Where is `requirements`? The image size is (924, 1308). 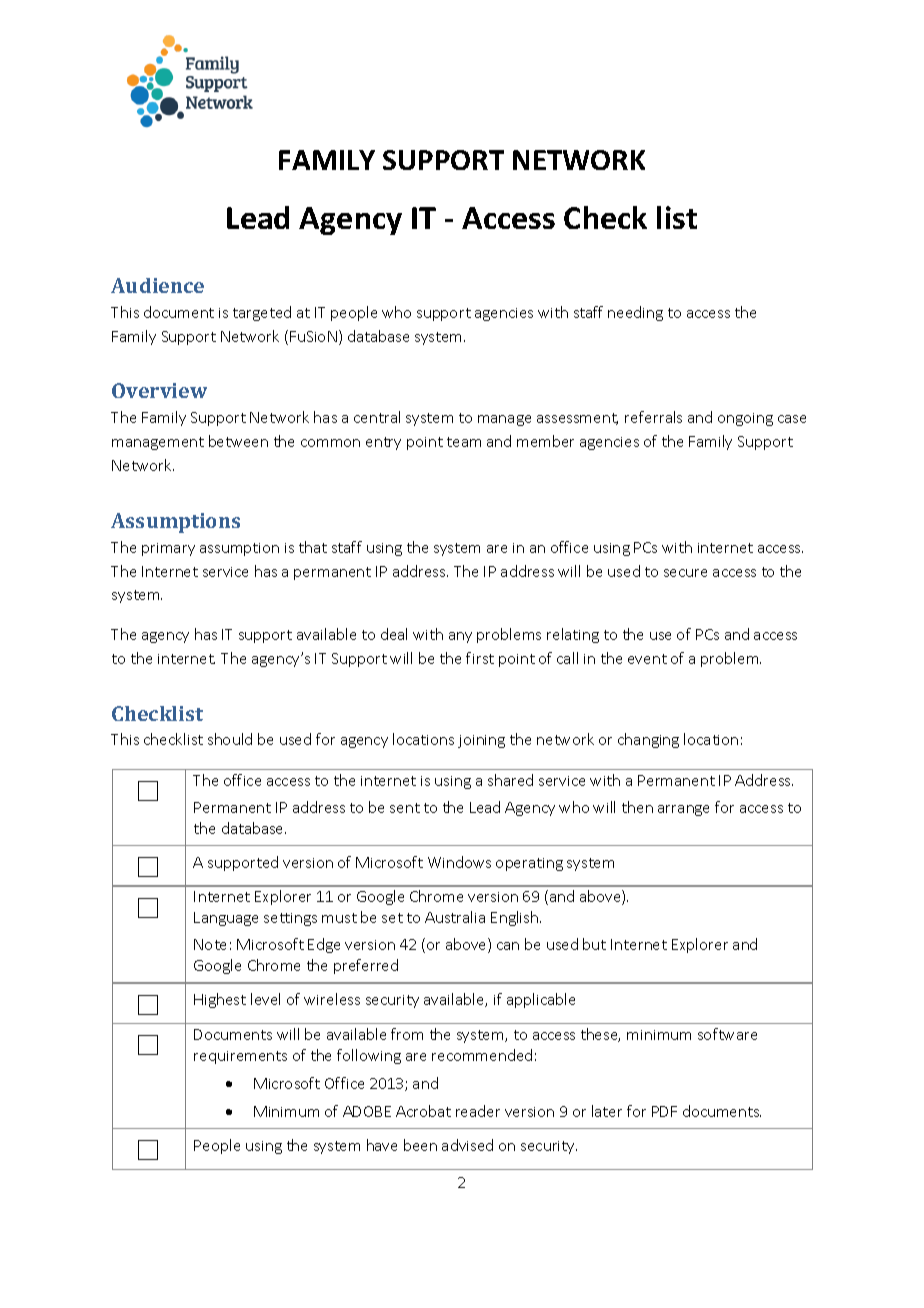 requirements is located at coordinates (240, 1057).
